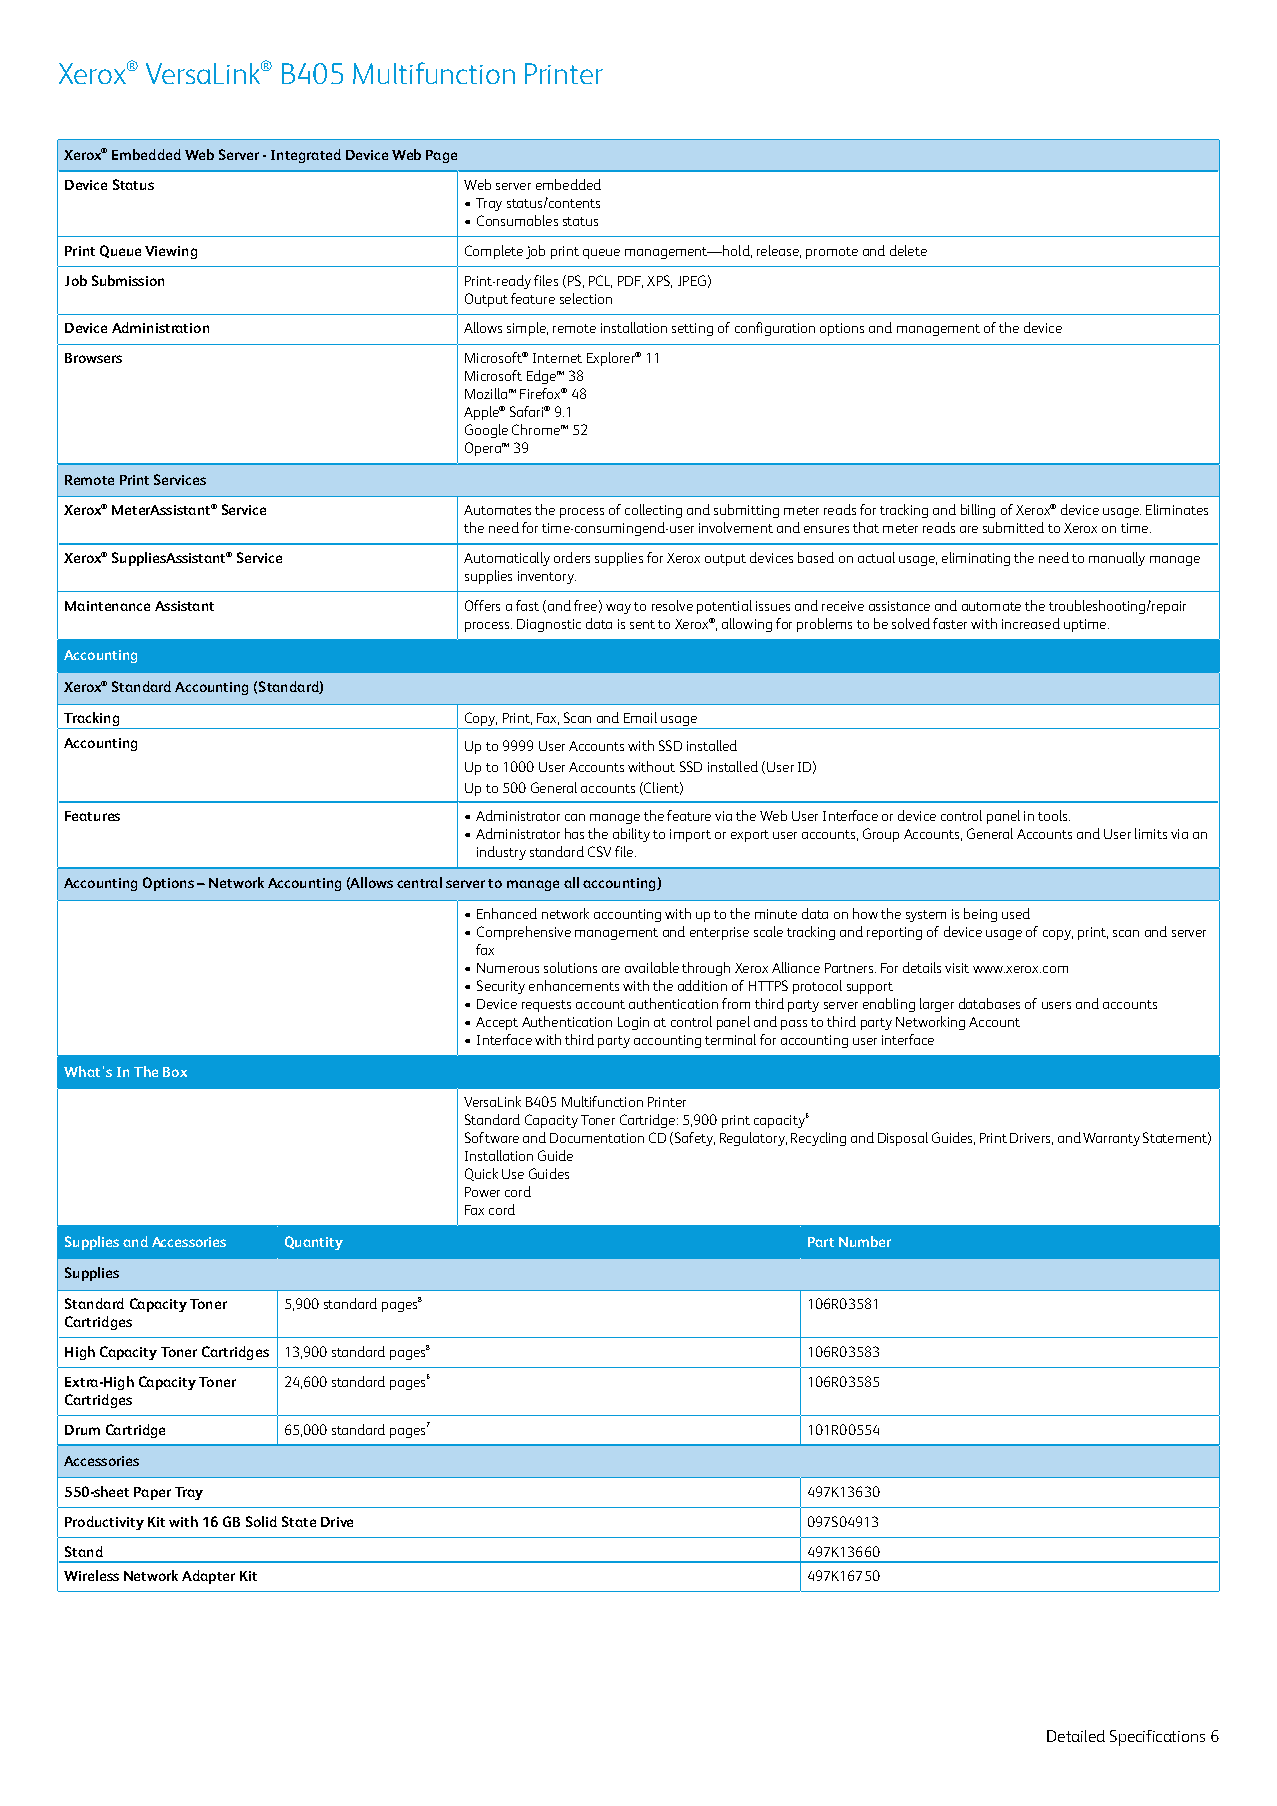  What do you see at coordinates (600, 281) in the image?
I see `PCL` at bounding box center [600, 281].
